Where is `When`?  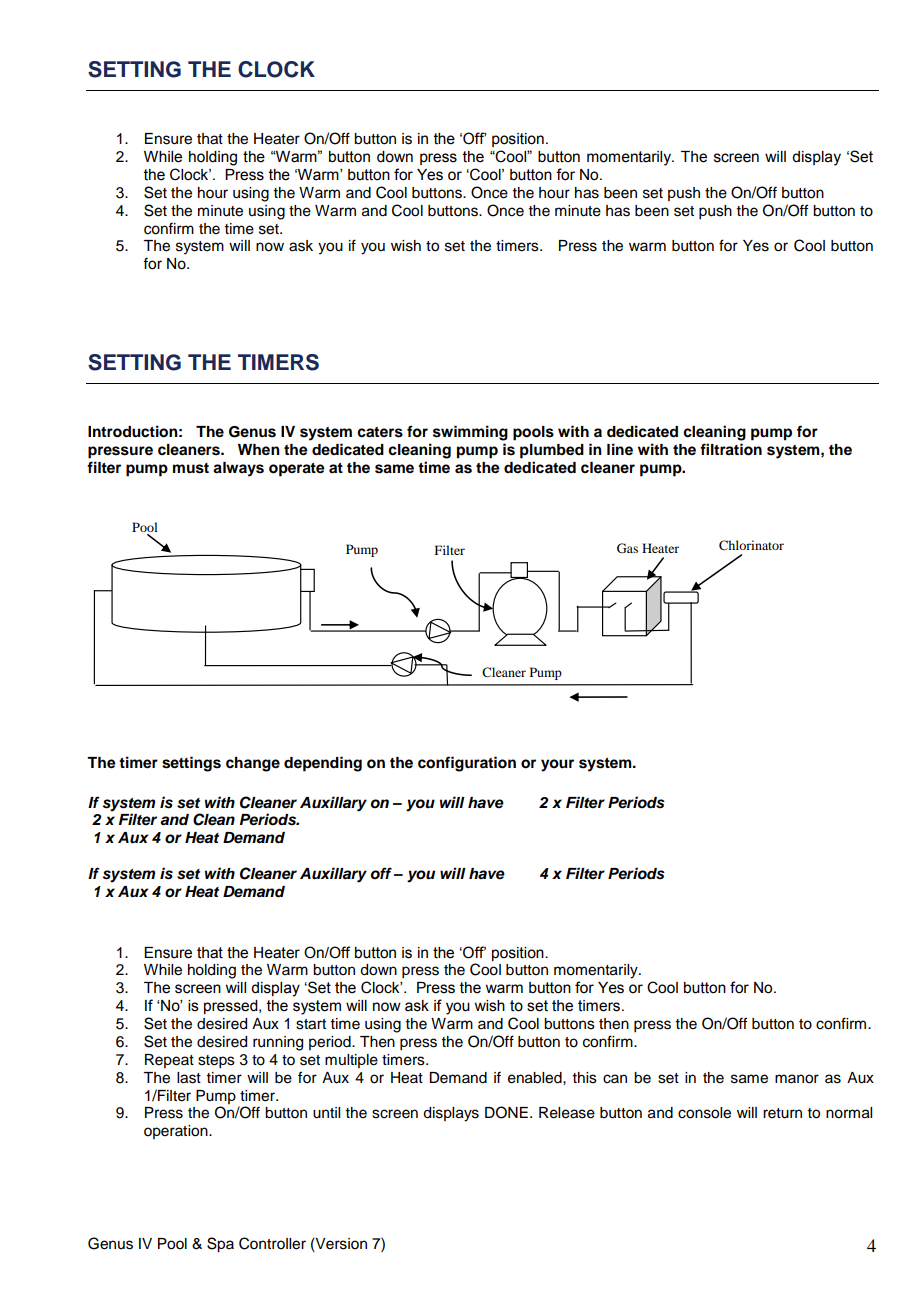 When is located at coordinates (259, 449).
